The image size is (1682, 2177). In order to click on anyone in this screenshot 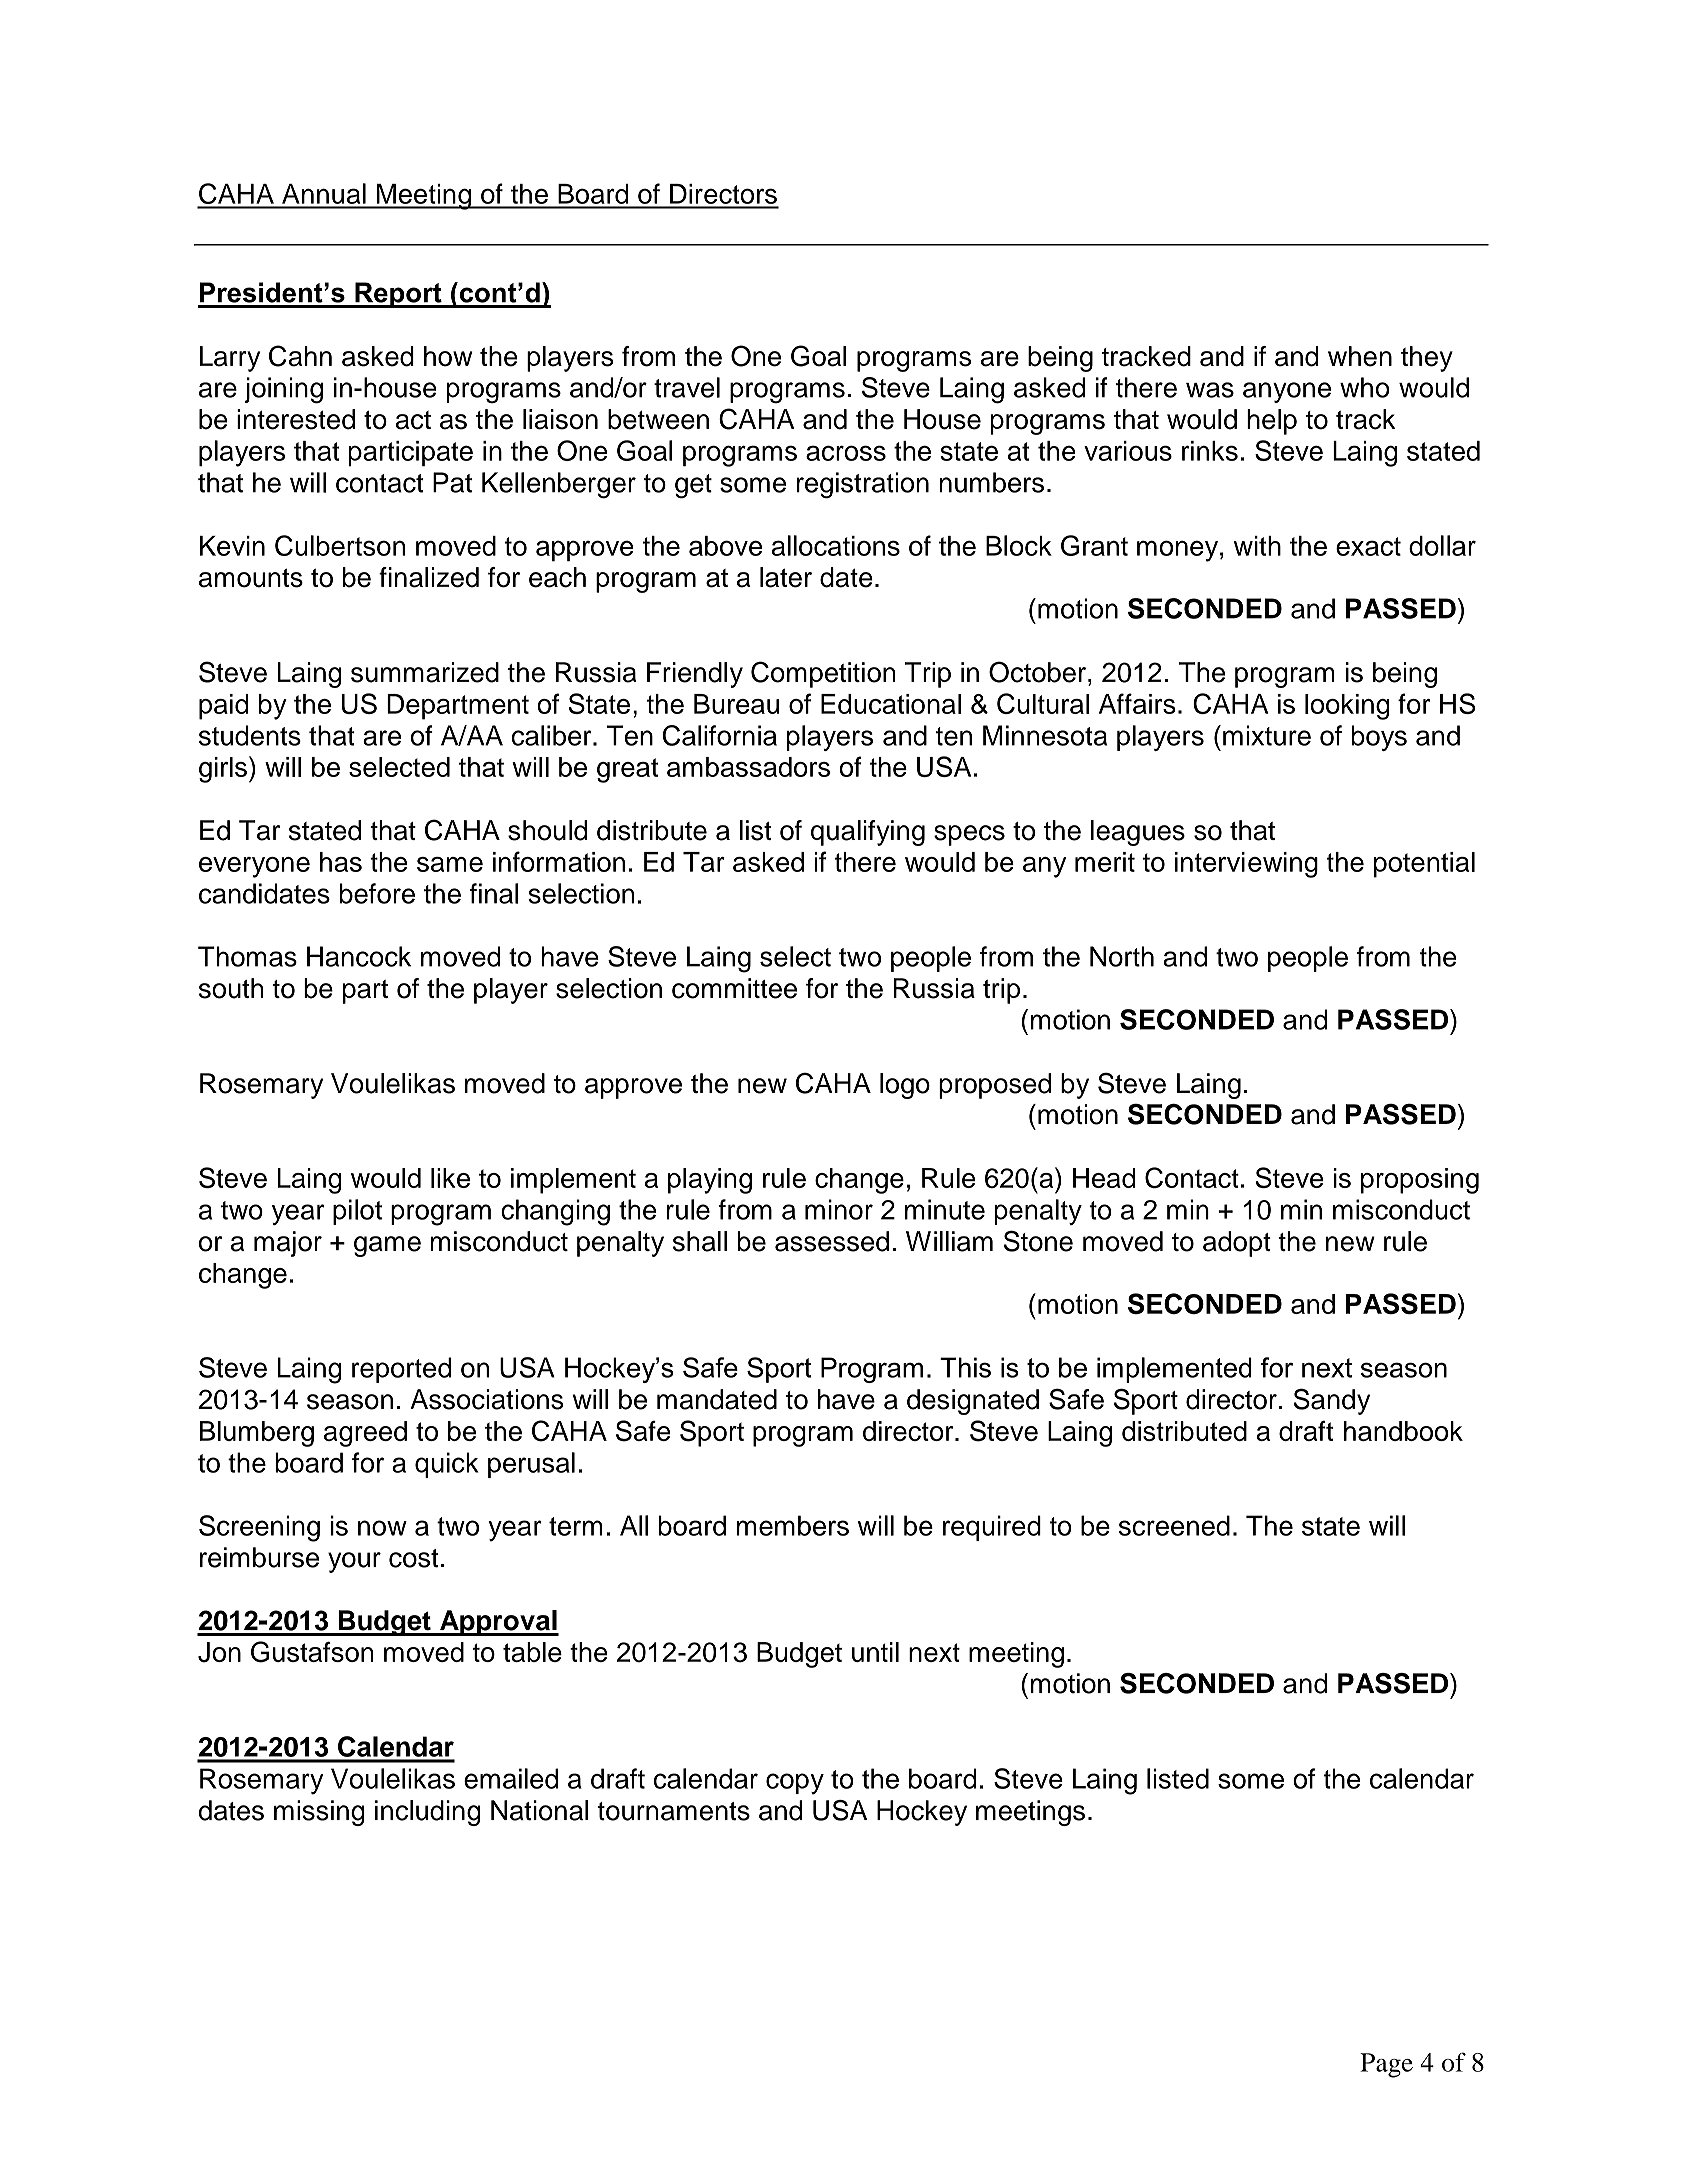, I will do `click(1287, 392)`.
